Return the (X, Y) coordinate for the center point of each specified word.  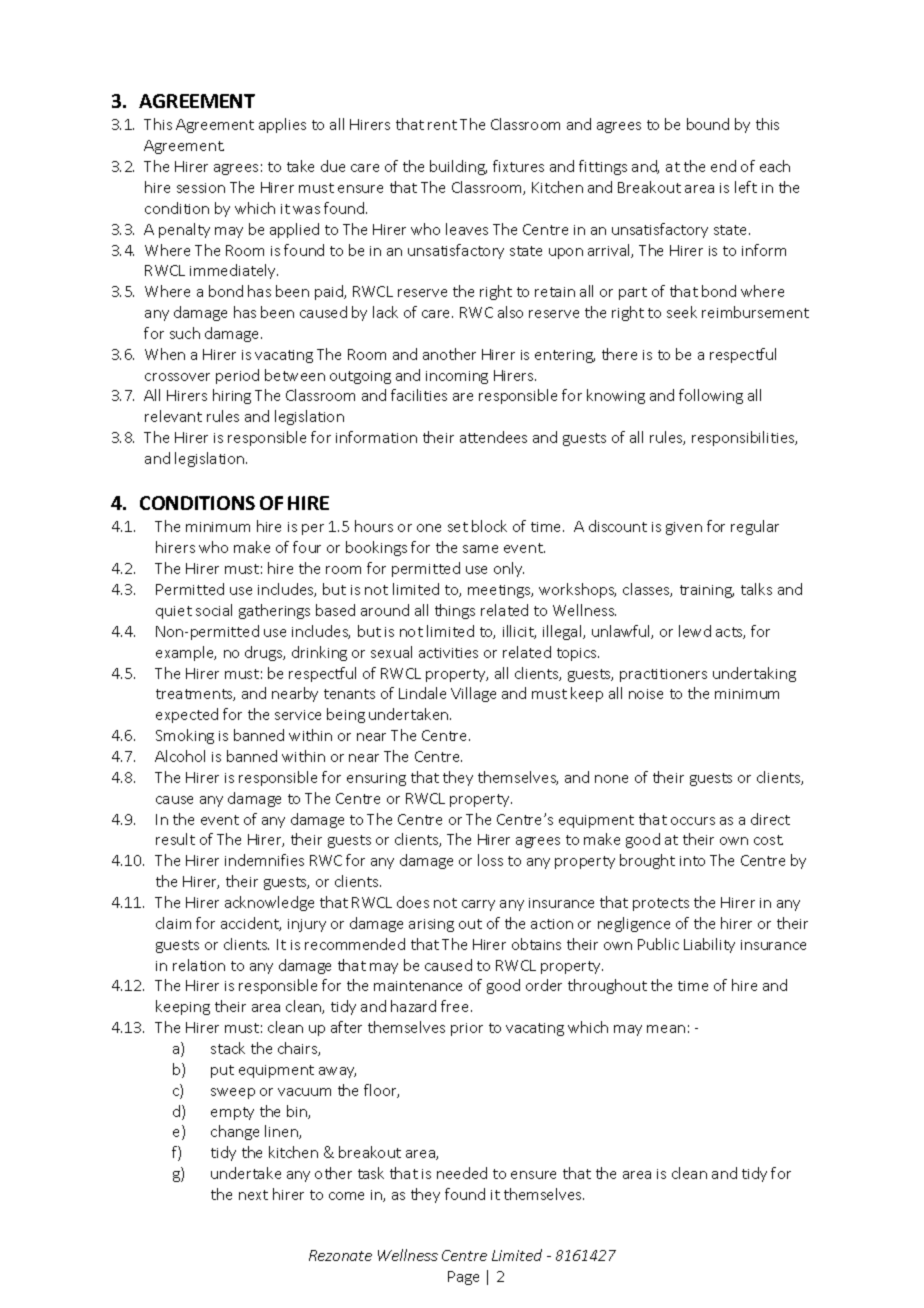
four (307, 547)
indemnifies (264, 860)
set (458, 527)
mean (666, 1029)
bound (708, 124)
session (201, 188)
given (684, 528)
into (692, 861)
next (253, 1195)
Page (463, 1278)
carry (478, 905)
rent (442, 125)
